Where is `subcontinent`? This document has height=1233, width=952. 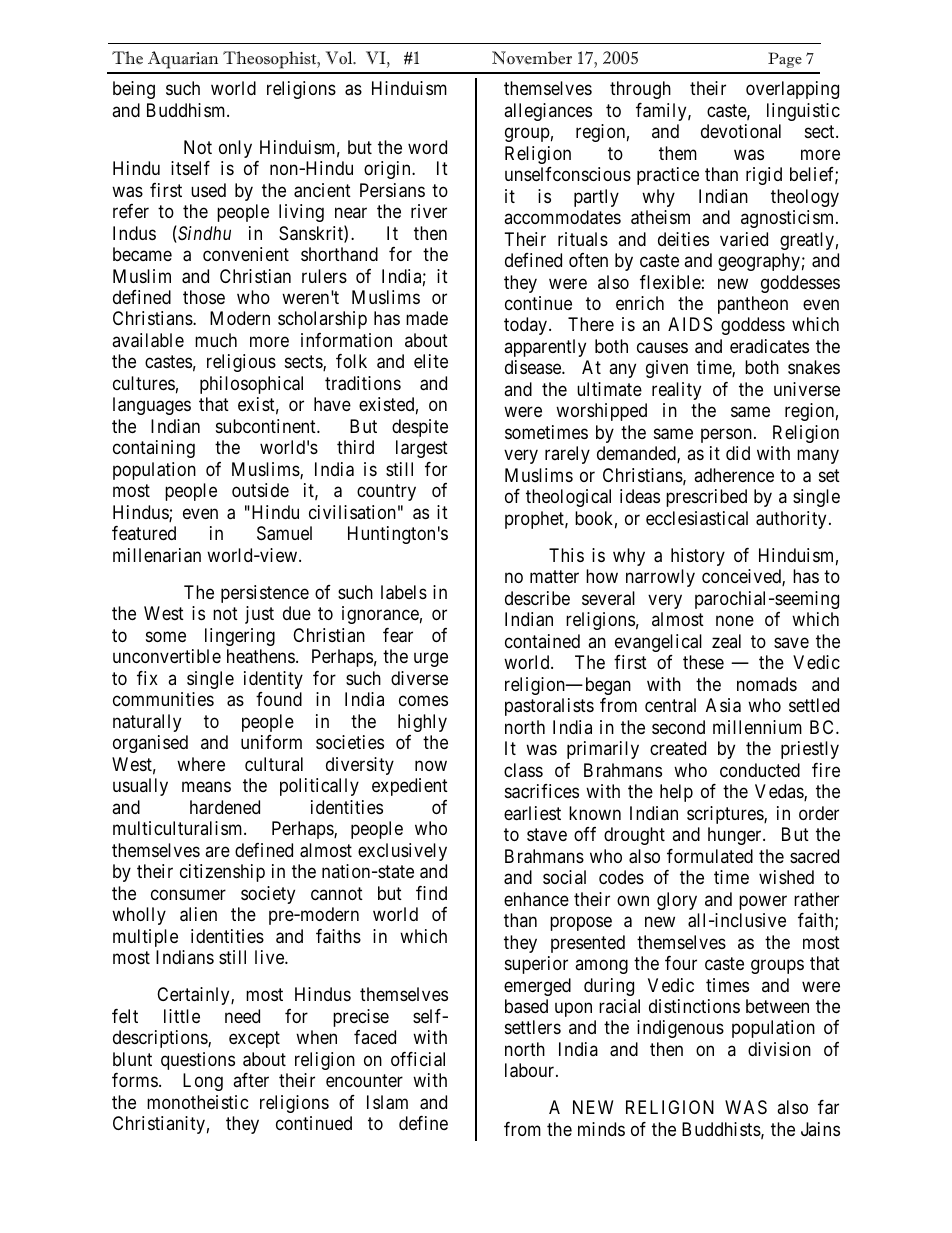 subcontinent is located at coordinates (267, 426).
